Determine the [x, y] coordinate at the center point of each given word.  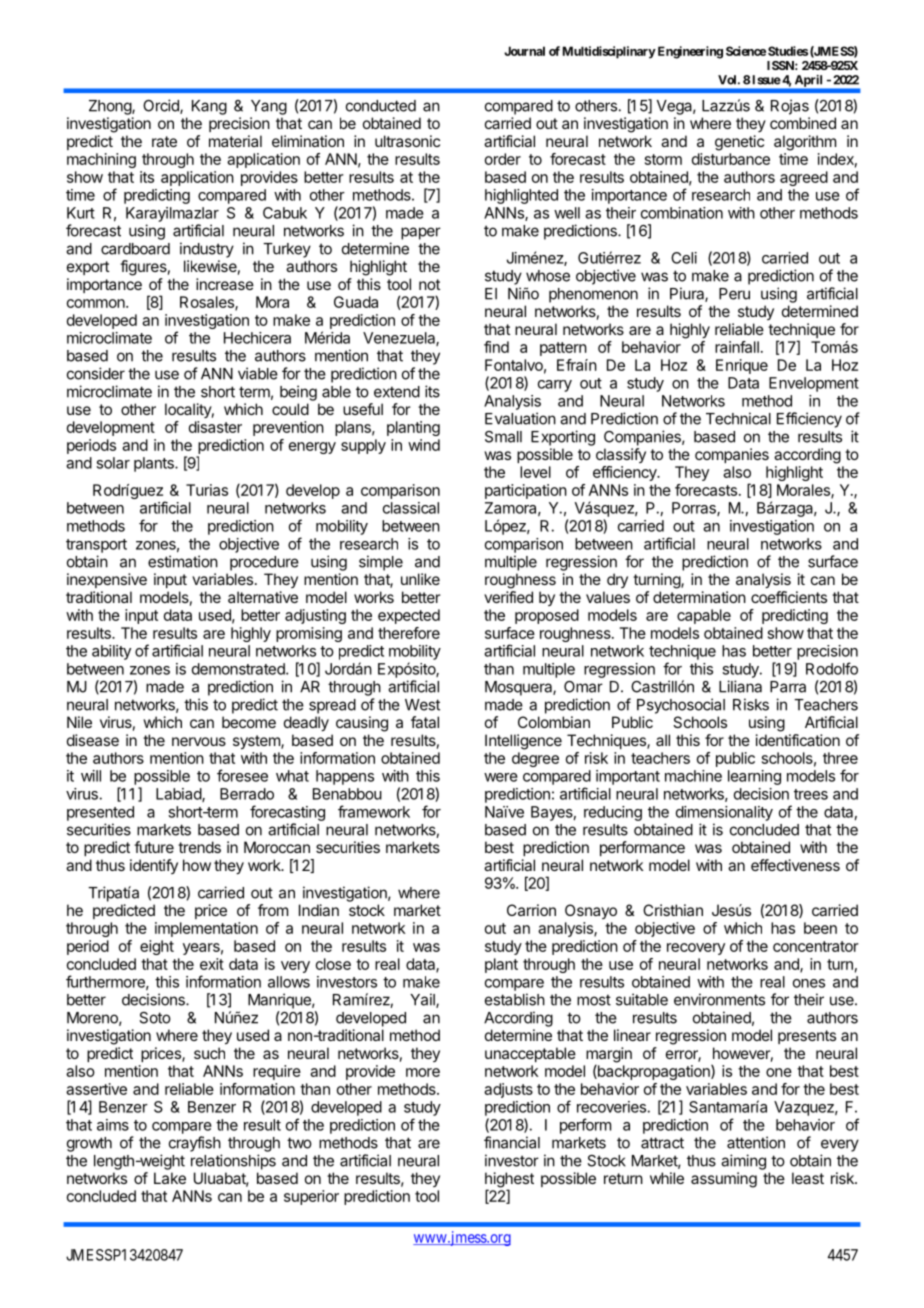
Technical [738, 418]
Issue [767, 80]
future [154, 847]
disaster [215, 427]
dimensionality [724, 813]
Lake [170, 1178]
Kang [209, 107]
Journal [524, 51]
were [501, 777]
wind [424, 445]
